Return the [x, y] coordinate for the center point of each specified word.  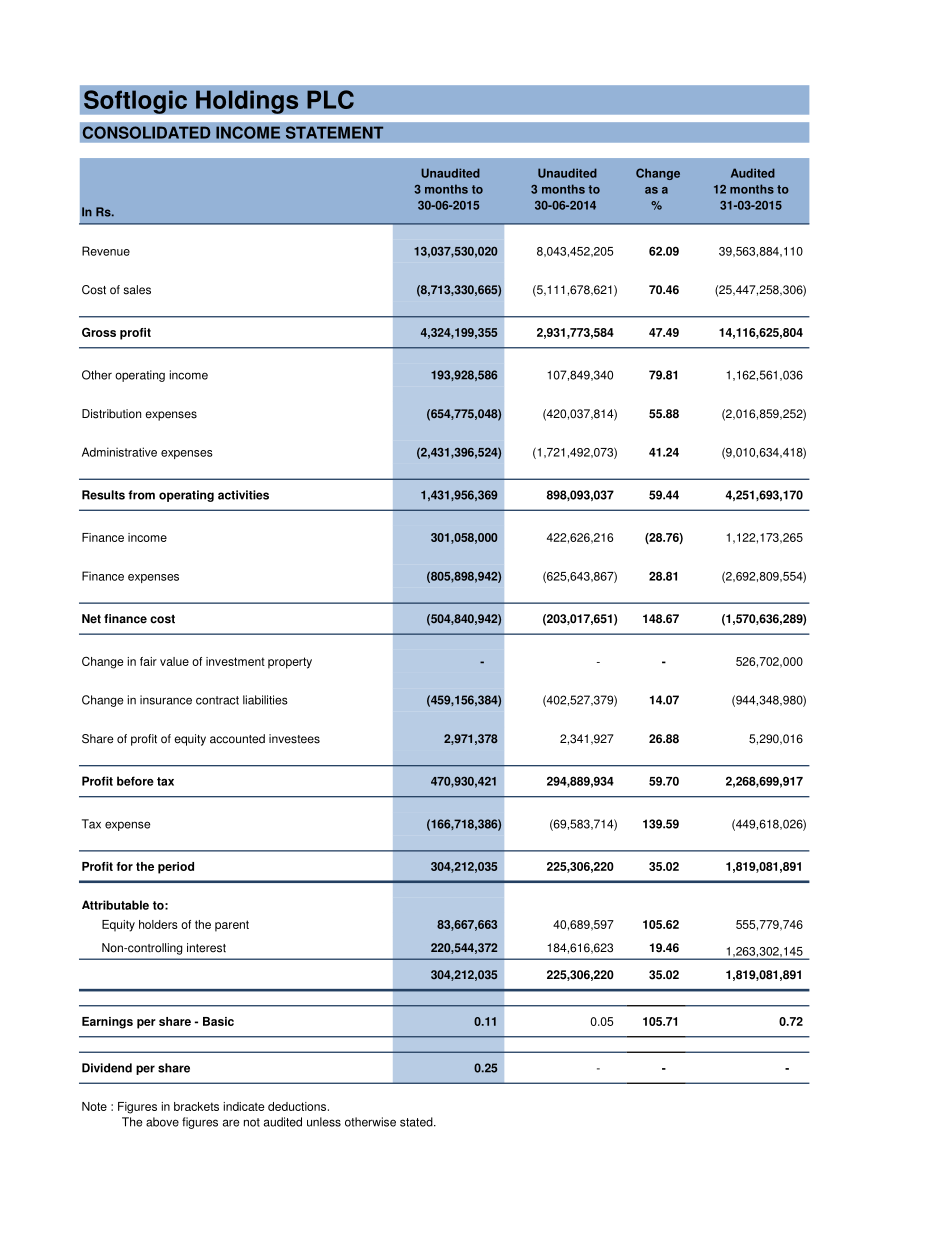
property [290, 663]
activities [243, 495]
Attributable [115, 905]
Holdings [247, 102]
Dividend [107, 1068]
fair [148, 661]
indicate [243, 1106]
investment [235, 661]
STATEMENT [334, 132]
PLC [330, 99]
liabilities [265, 700]
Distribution [111, 414]
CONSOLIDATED [146, 132]
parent [232, 926]
